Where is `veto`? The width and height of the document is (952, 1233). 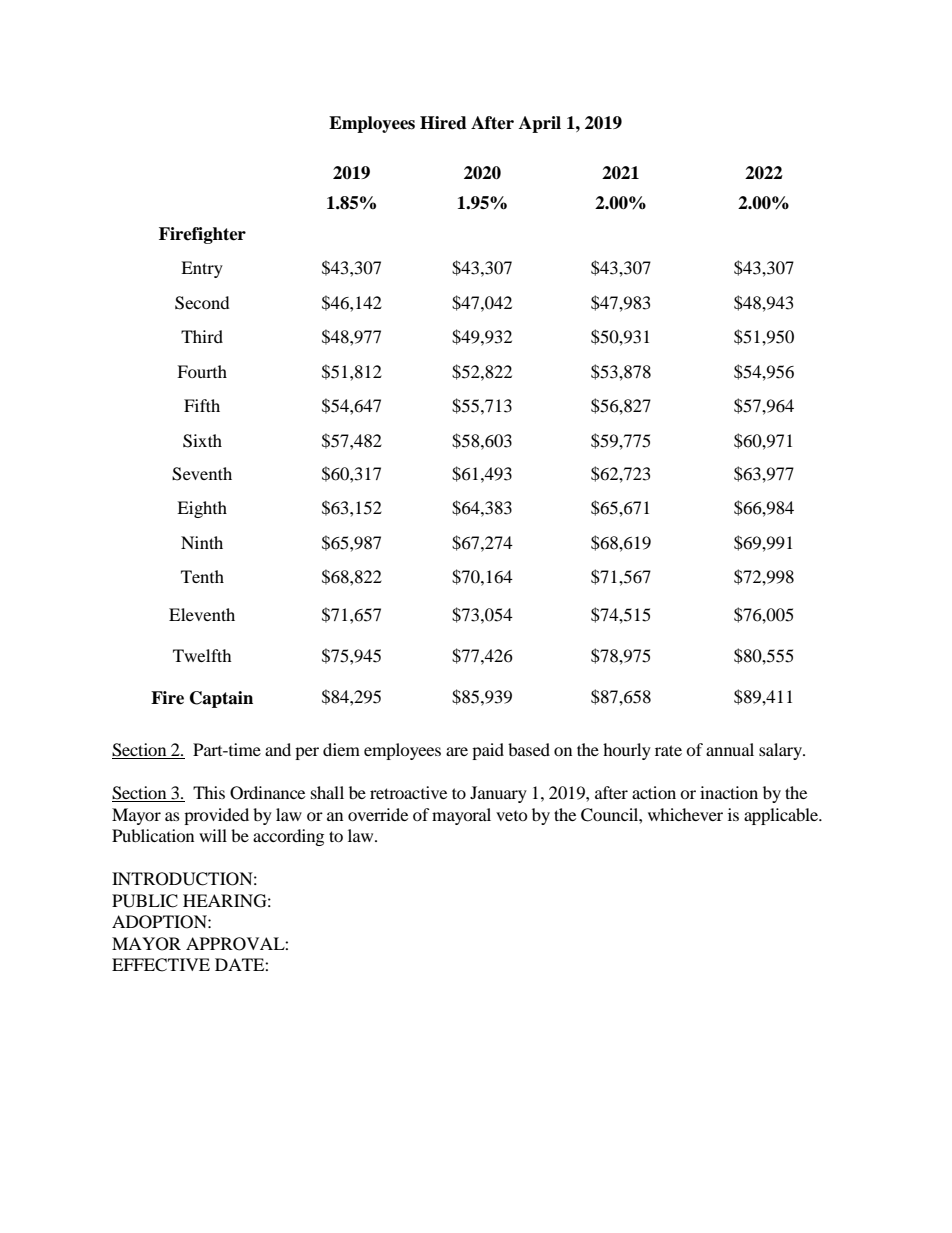 veto is located at coordinates (512, 816).
